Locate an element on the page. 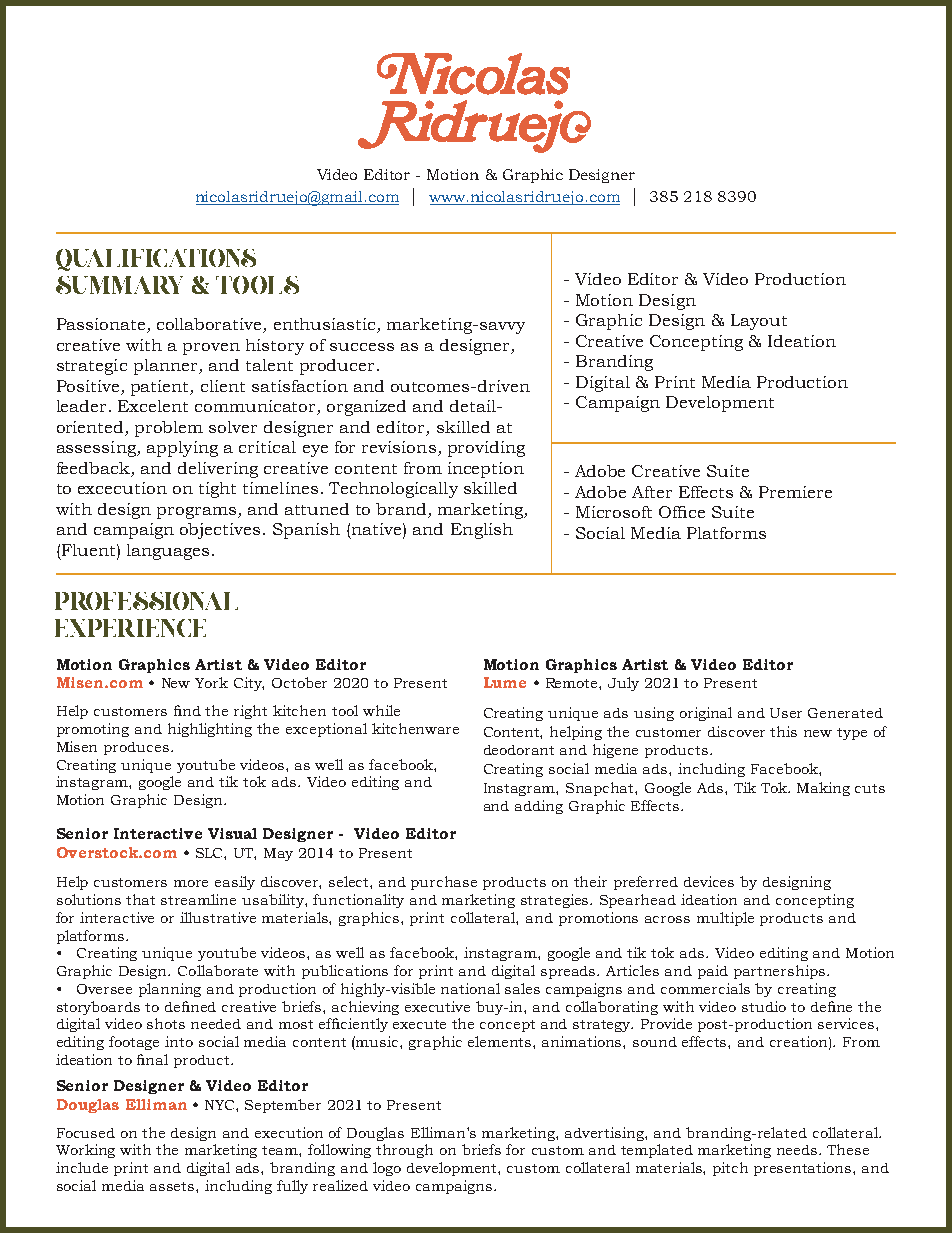 The image size is (952, 1233). Layout is located at coordinates (759, 322).
